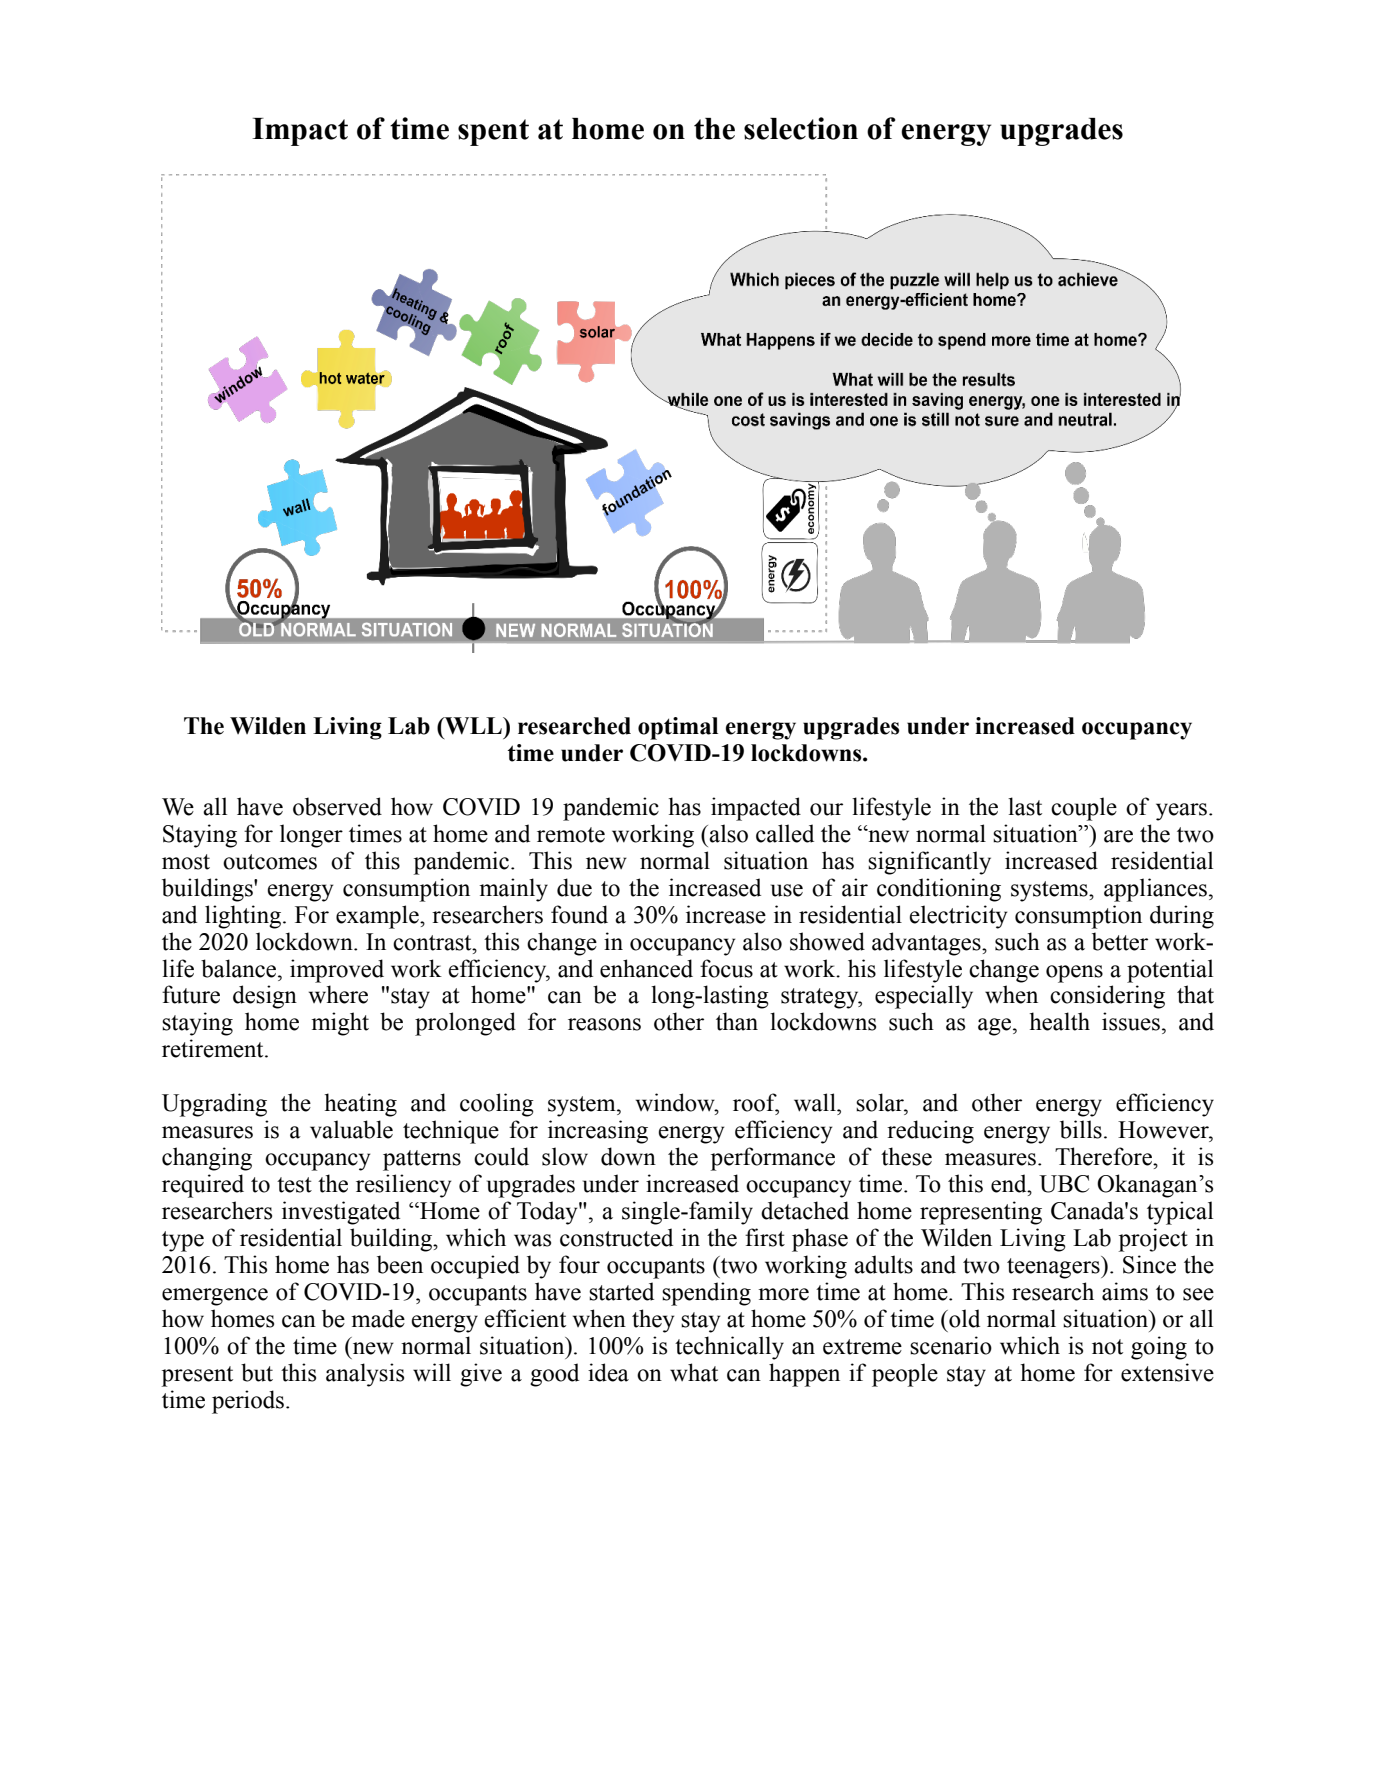  I want to click on spent, so click(493, 132).
